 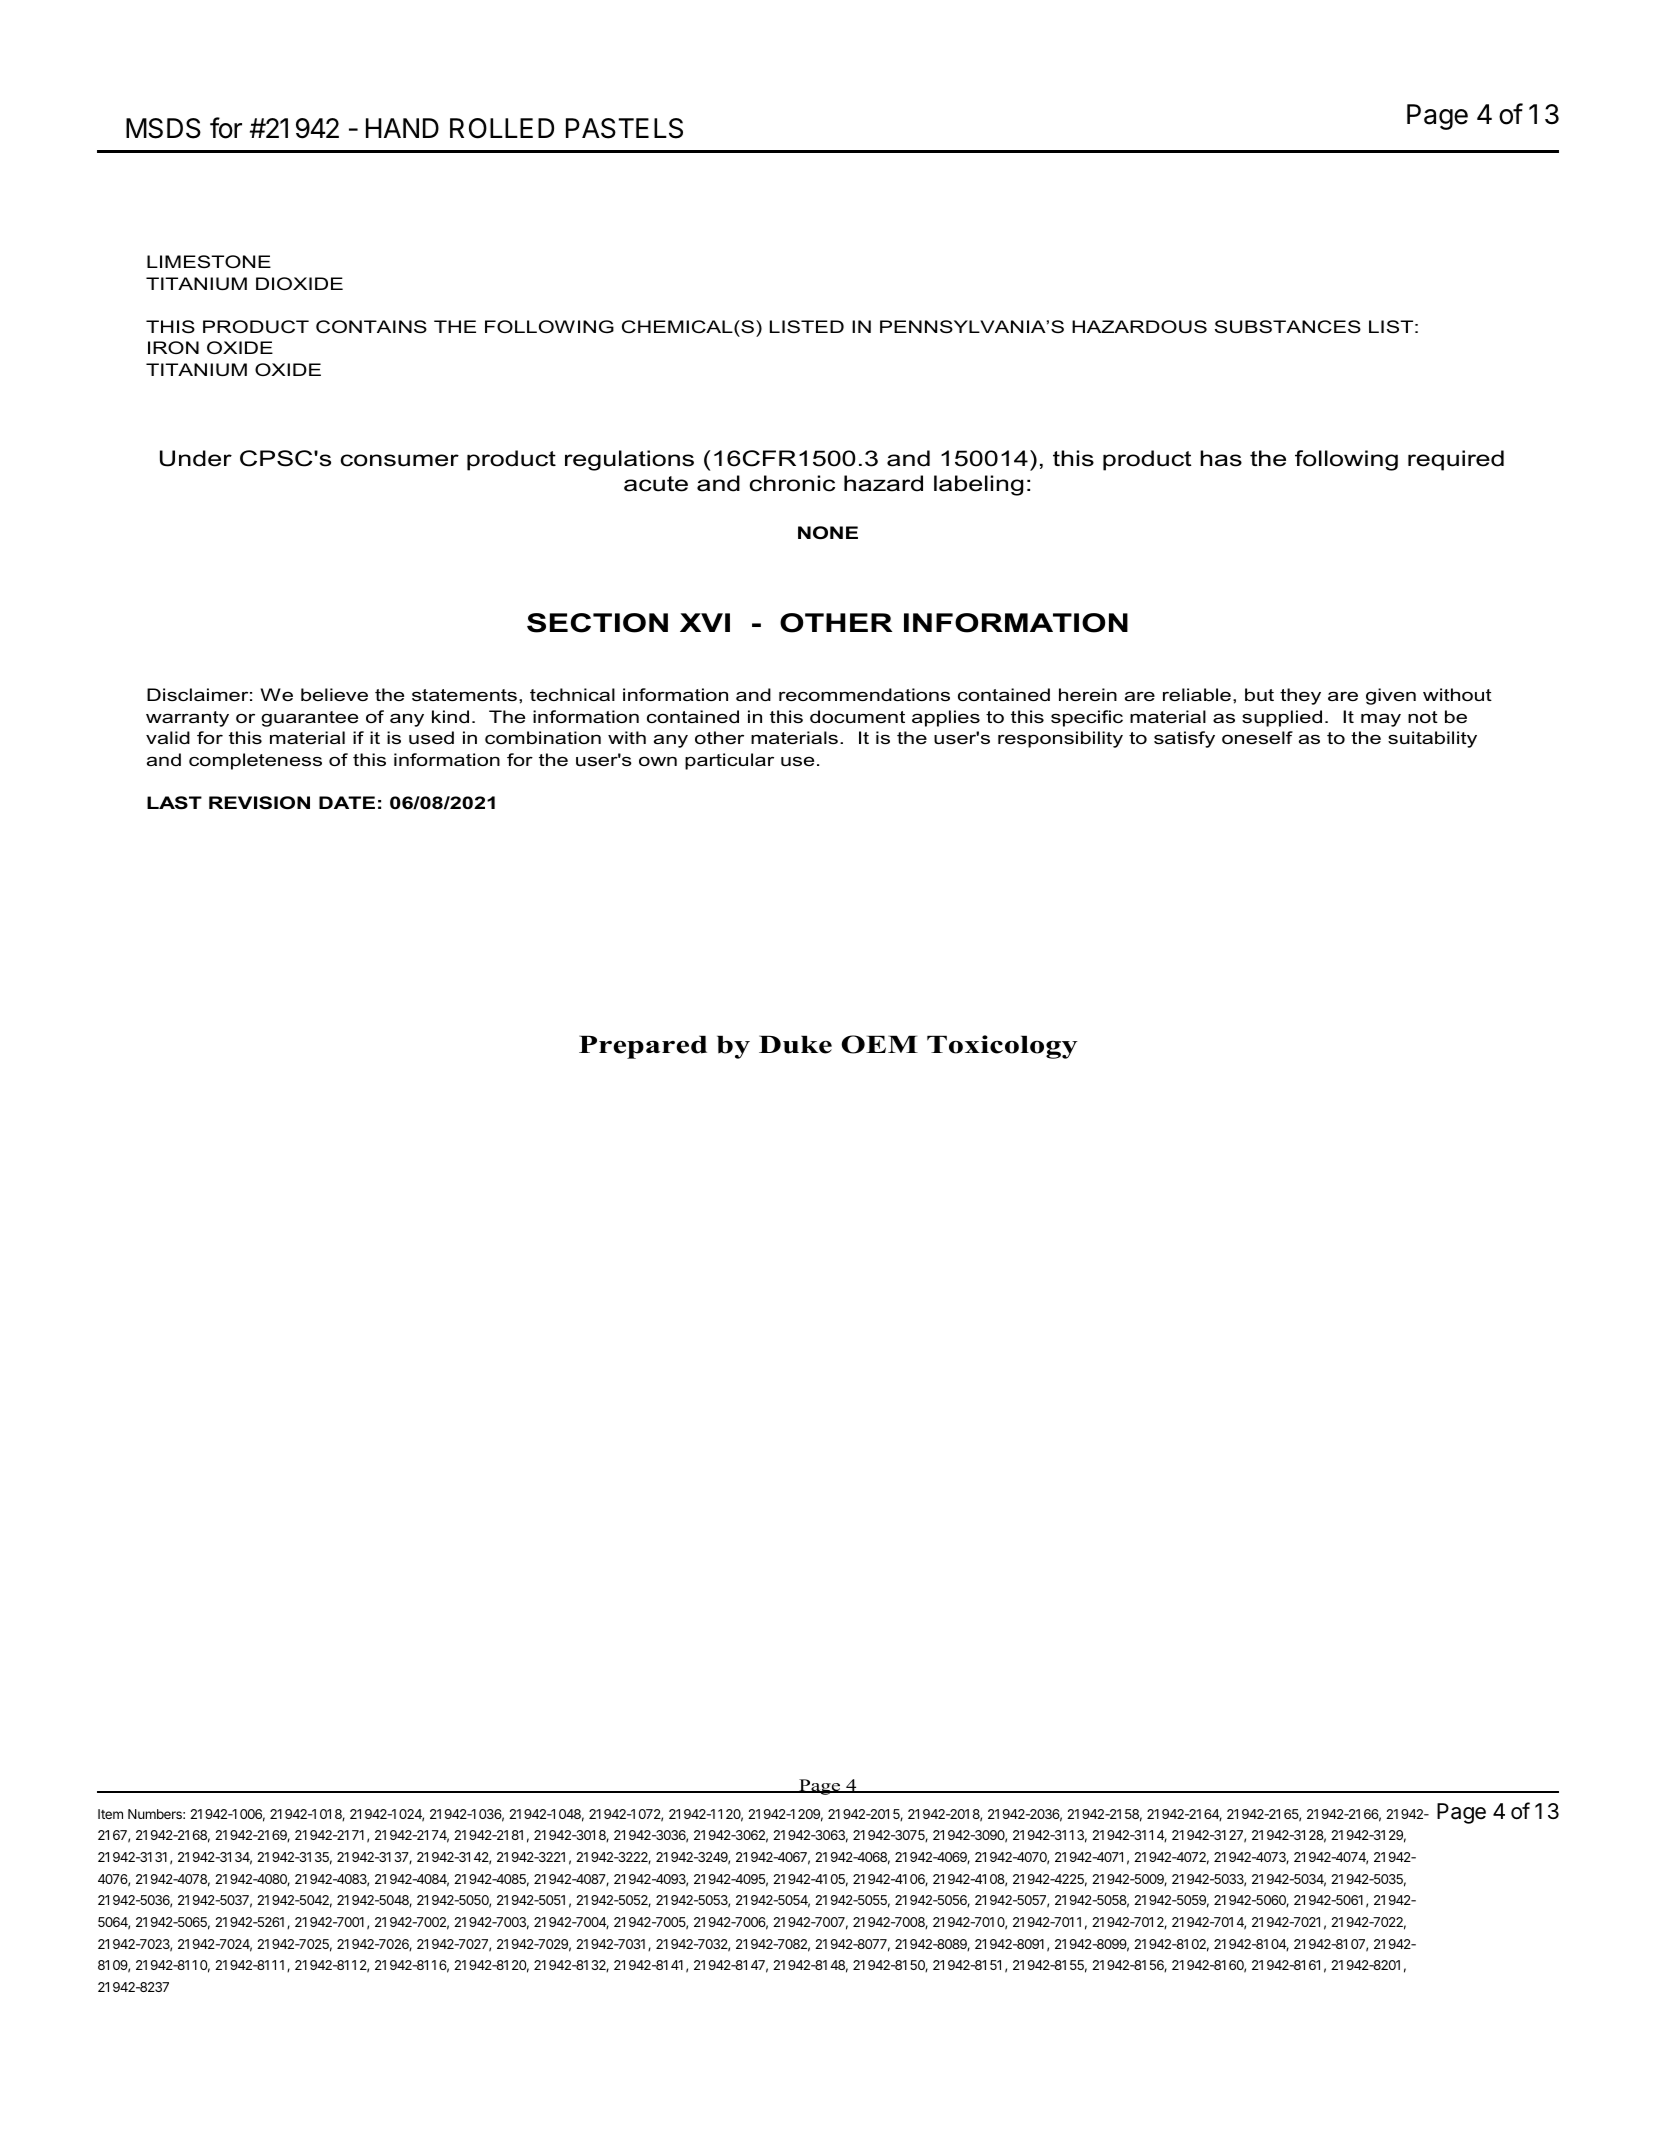 I want to click on document, so click(x=857, y=716).
